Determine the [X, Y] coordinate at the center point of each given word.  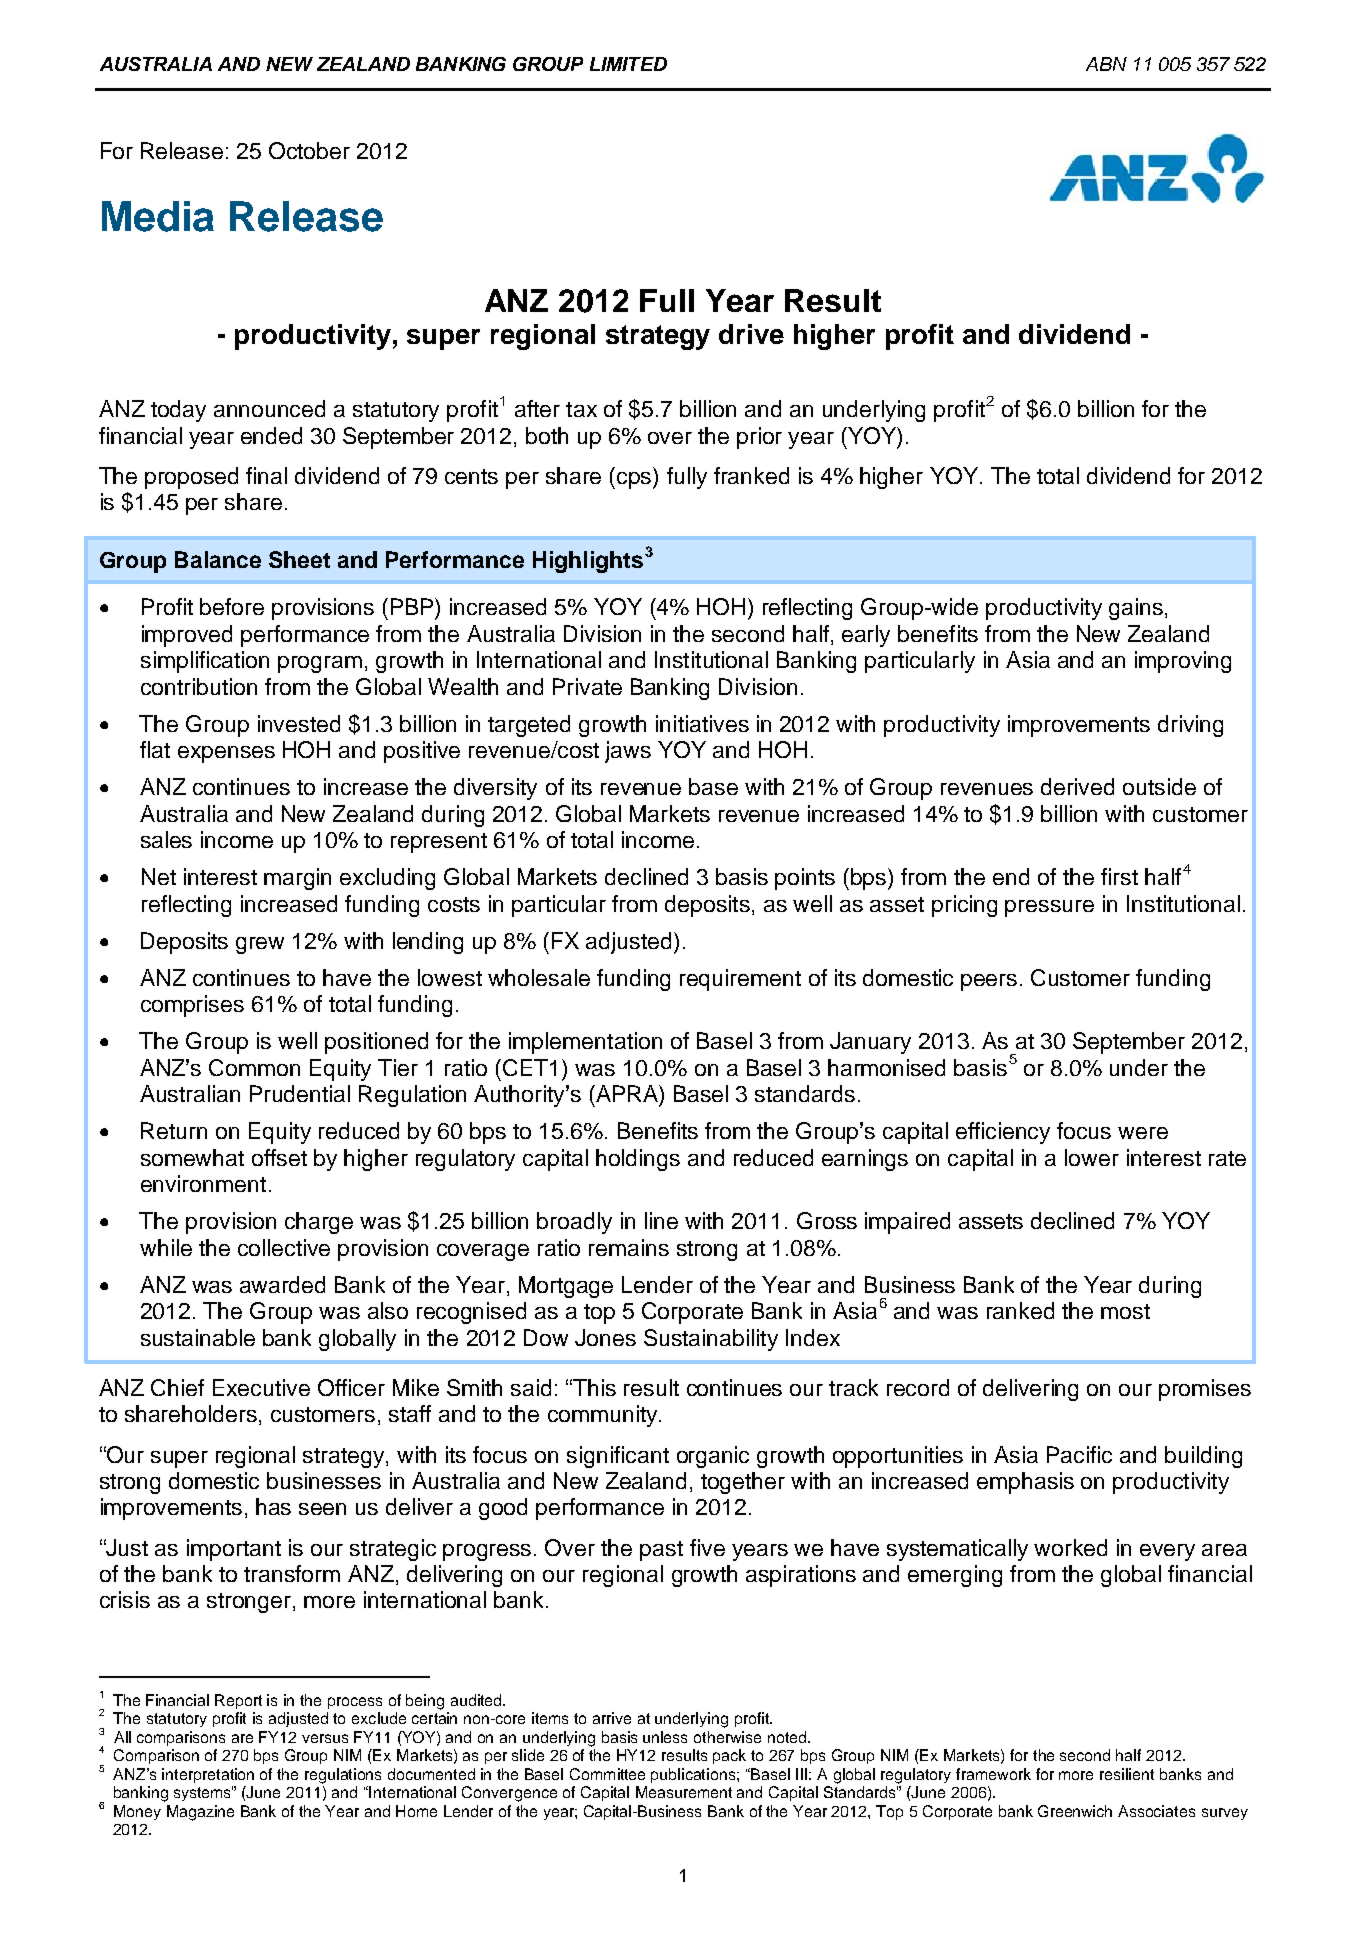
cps [635, 480]
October [309, 150]
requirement [740, 980]
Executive [261, 1387]
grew [260, 945]
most [1125, 1311]
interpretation [208, 1775]
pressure [1049, 908]
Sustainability [711, 1340]
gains [1136, 609]
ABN [1106, 64]
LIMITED [628, 64]
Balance [218, 559]
